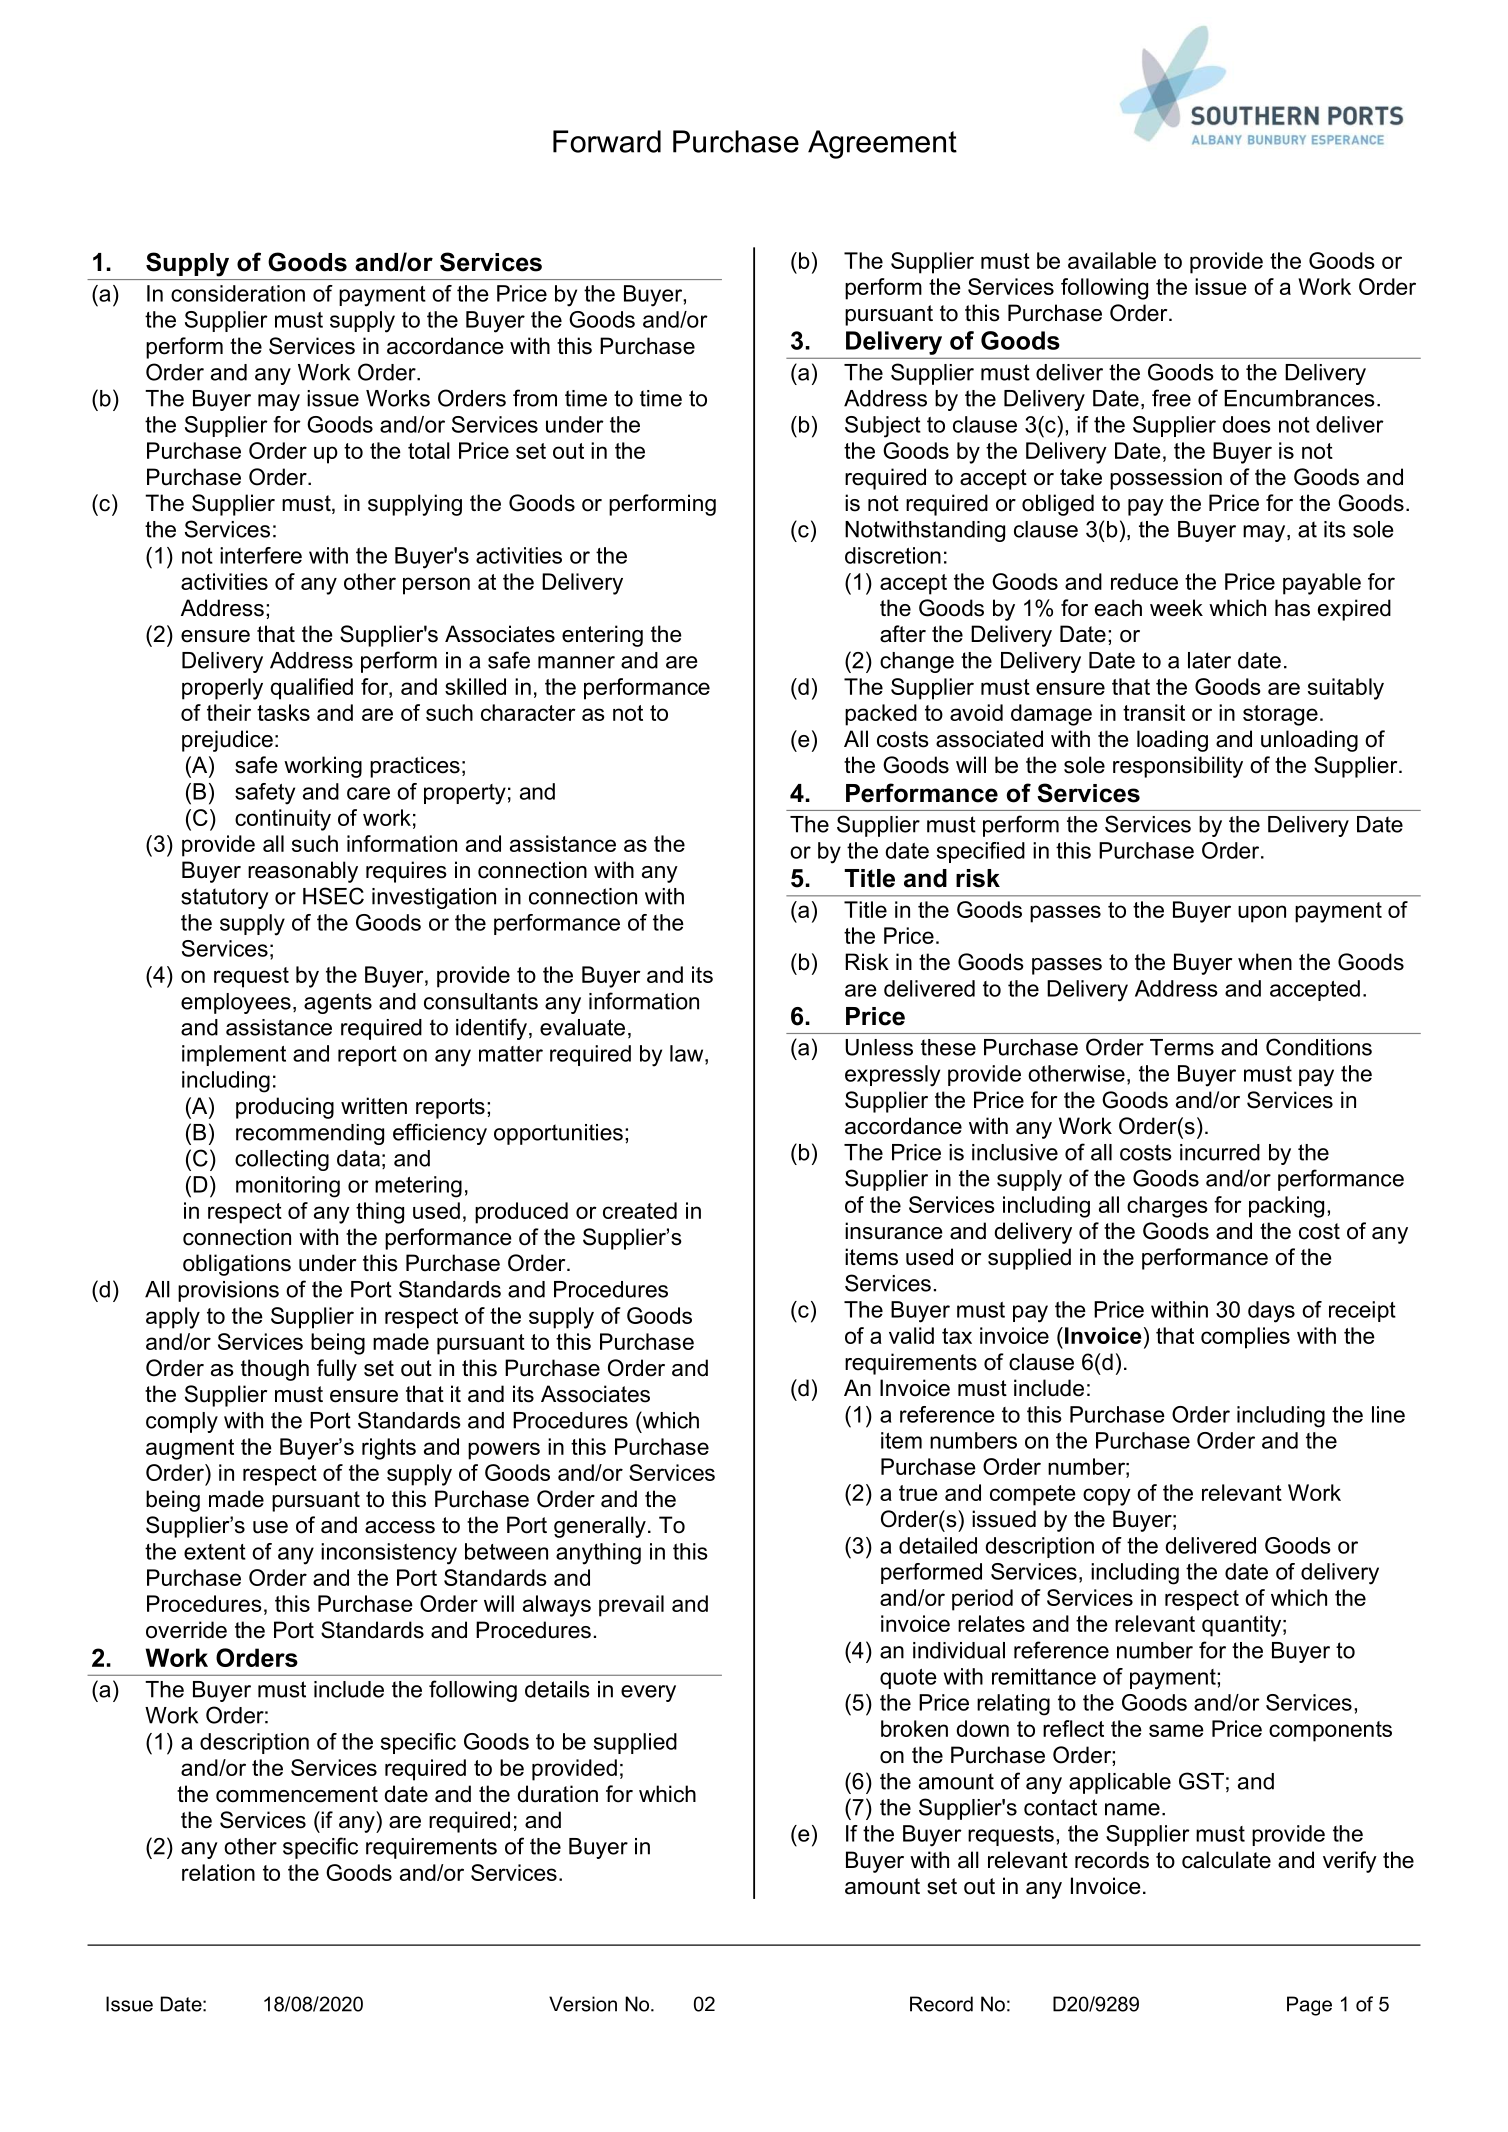 The image size is (1508, 2132). Describe the element at coordinates (238, 293) in the document. I see `consideration` at that location.
